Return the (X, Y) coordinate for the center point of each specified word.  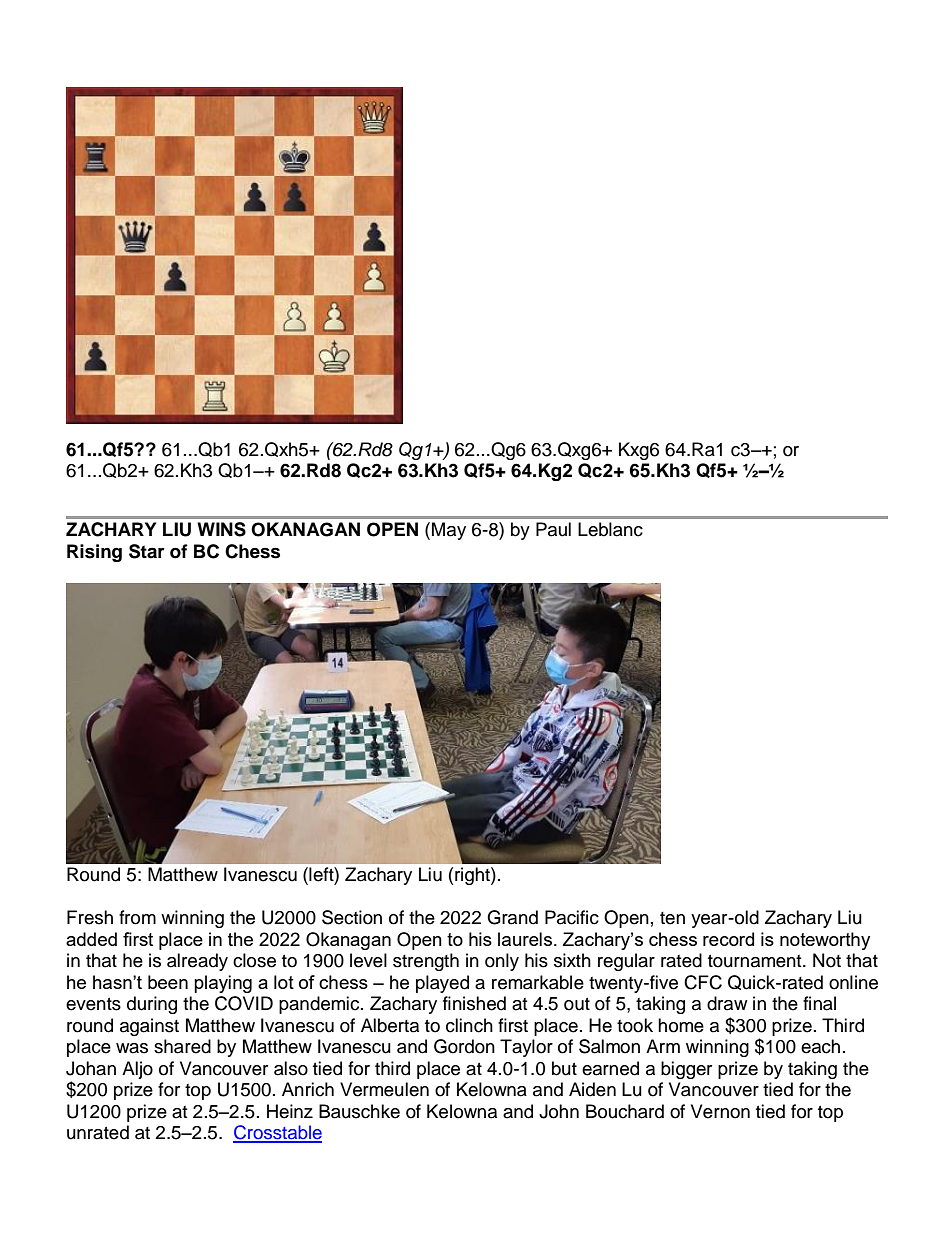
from (137, 917)
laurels (525, 939)
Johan (91, 1068)
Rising (94, 553)
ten (672, 918)
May (449, 531)
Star (147, 551)
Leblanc (610, 529)
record (728, 939)
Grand (512, 917)
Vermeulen (384, 1089)
